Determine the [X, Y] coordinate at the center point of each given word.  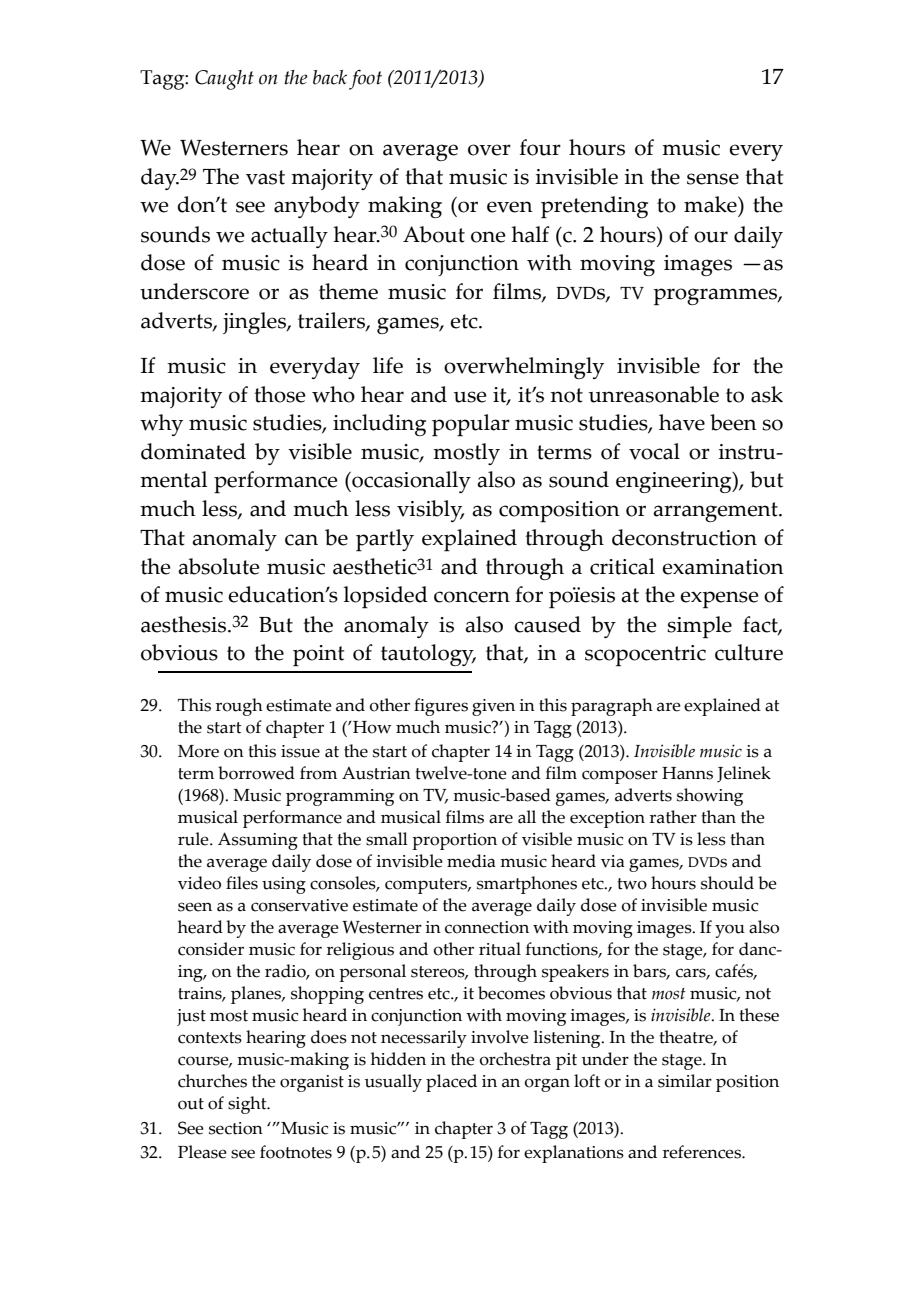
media [471, 861]
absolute [219, 566]
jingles [255, 323]
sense [713, 179]
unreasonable [654, 394]
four [540, 147]
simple [699, 627]
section [236, 1128]
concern [472, 597]
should [727, 883]
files [242, 883]
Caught [224, 80]
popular [471, 425]
